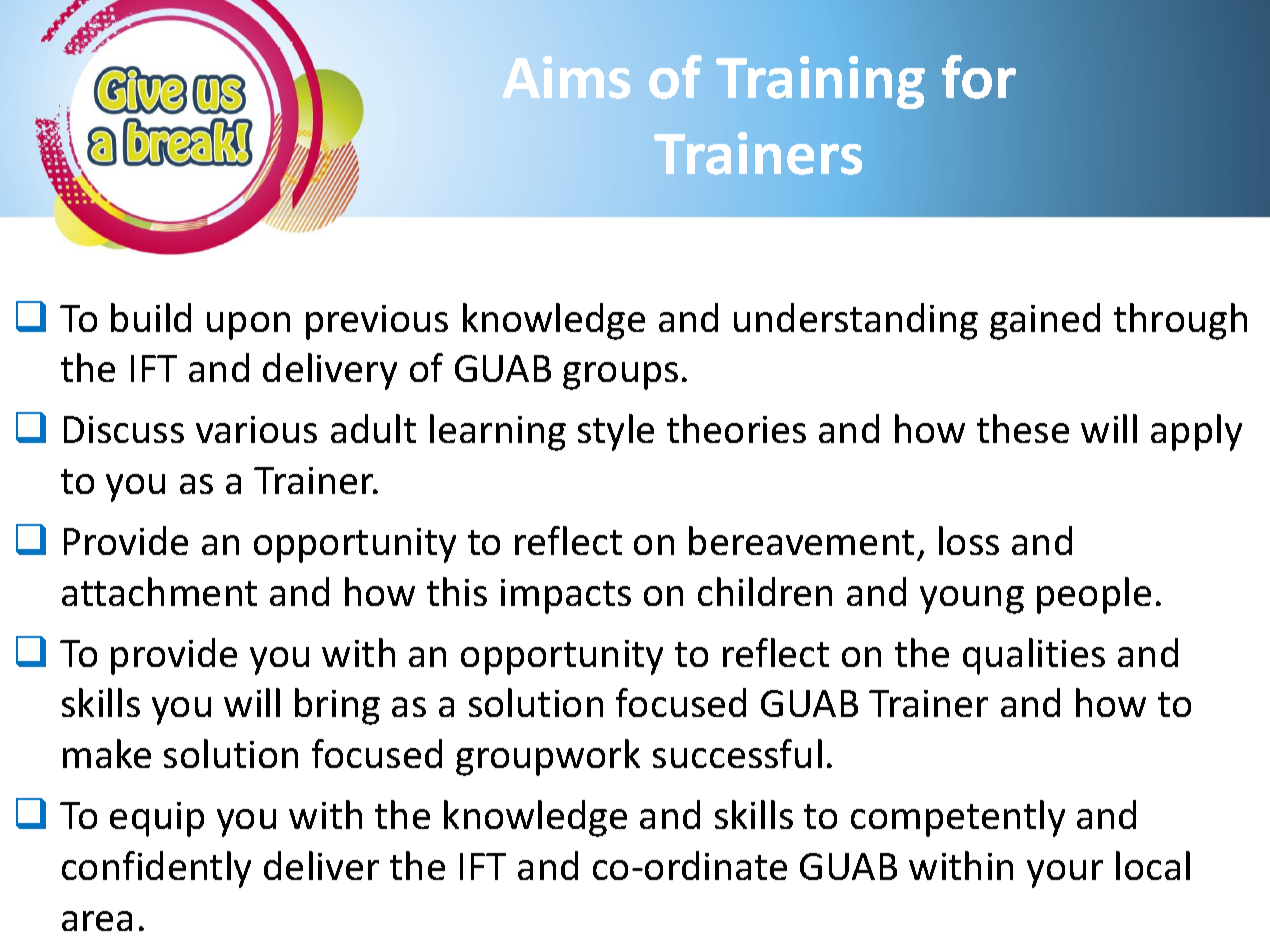  I want to click on your, so click(1065, 874).
